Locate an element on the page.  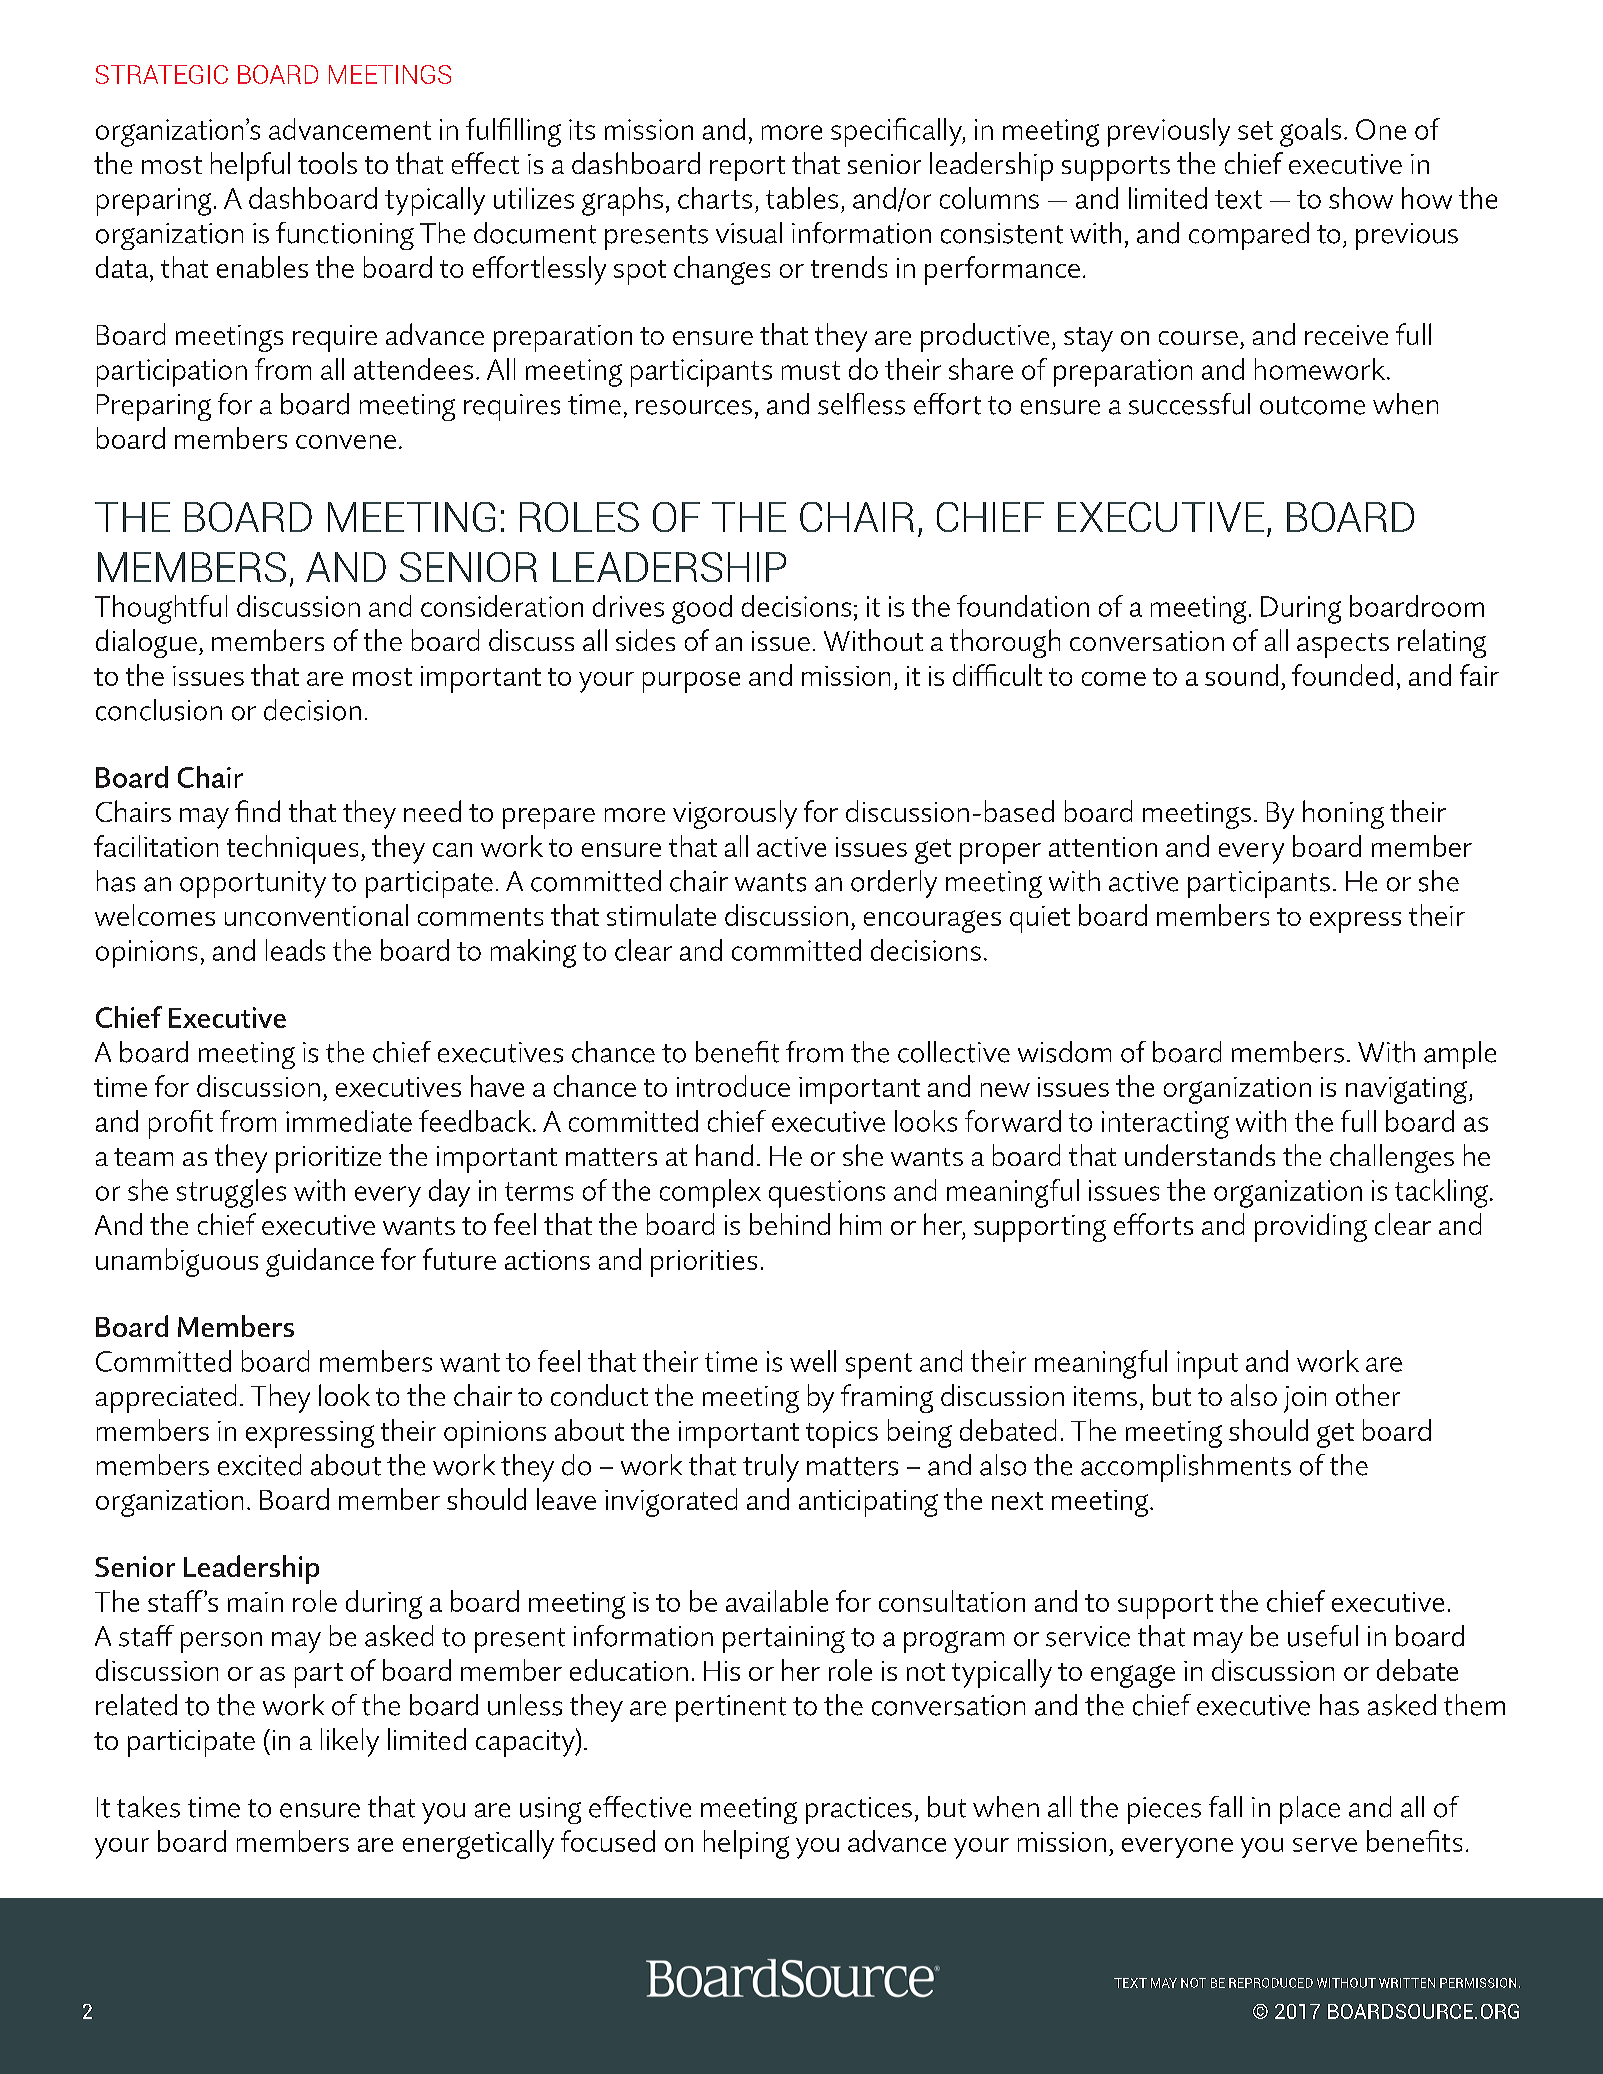
good is located at coordinates (702, 609).
